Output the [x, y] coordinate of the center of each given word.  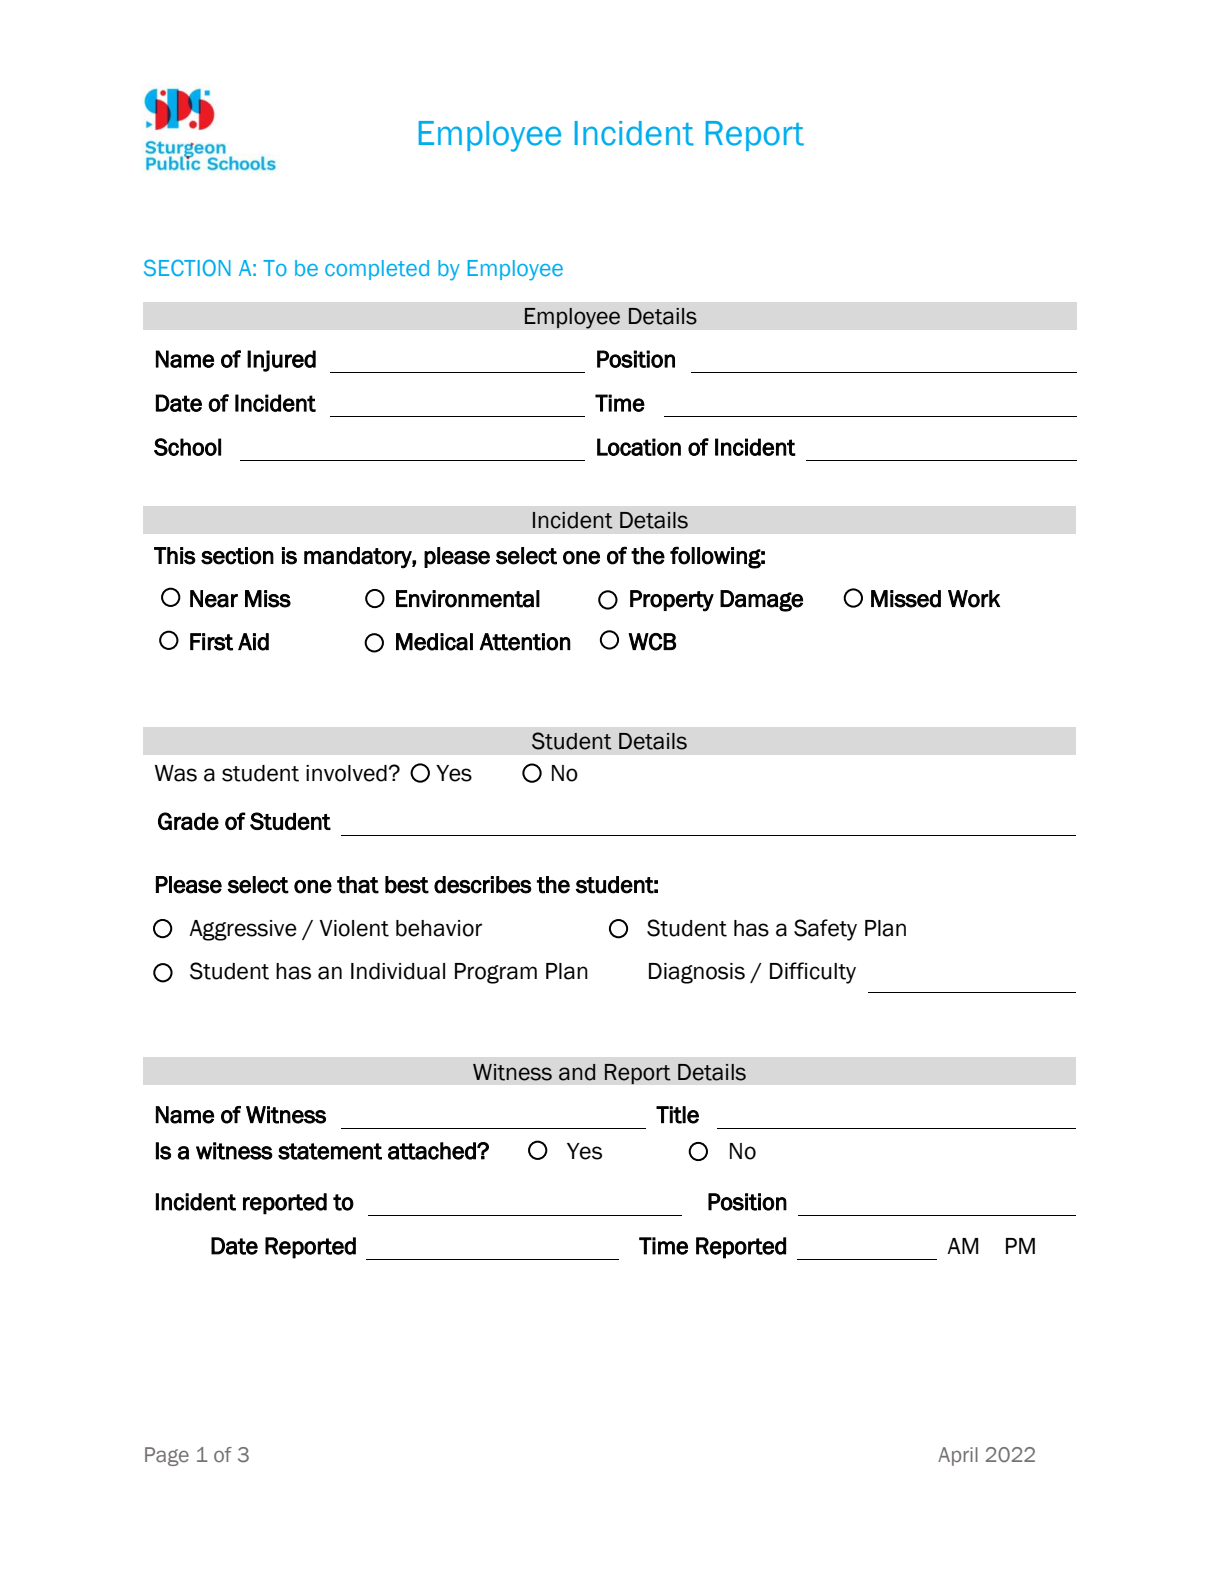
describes [483, 885]
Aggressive [243, 930]
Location [639, 447]
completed [377, 270]
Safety [825, 930]
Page [167, 1456]
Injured [281, 361]
